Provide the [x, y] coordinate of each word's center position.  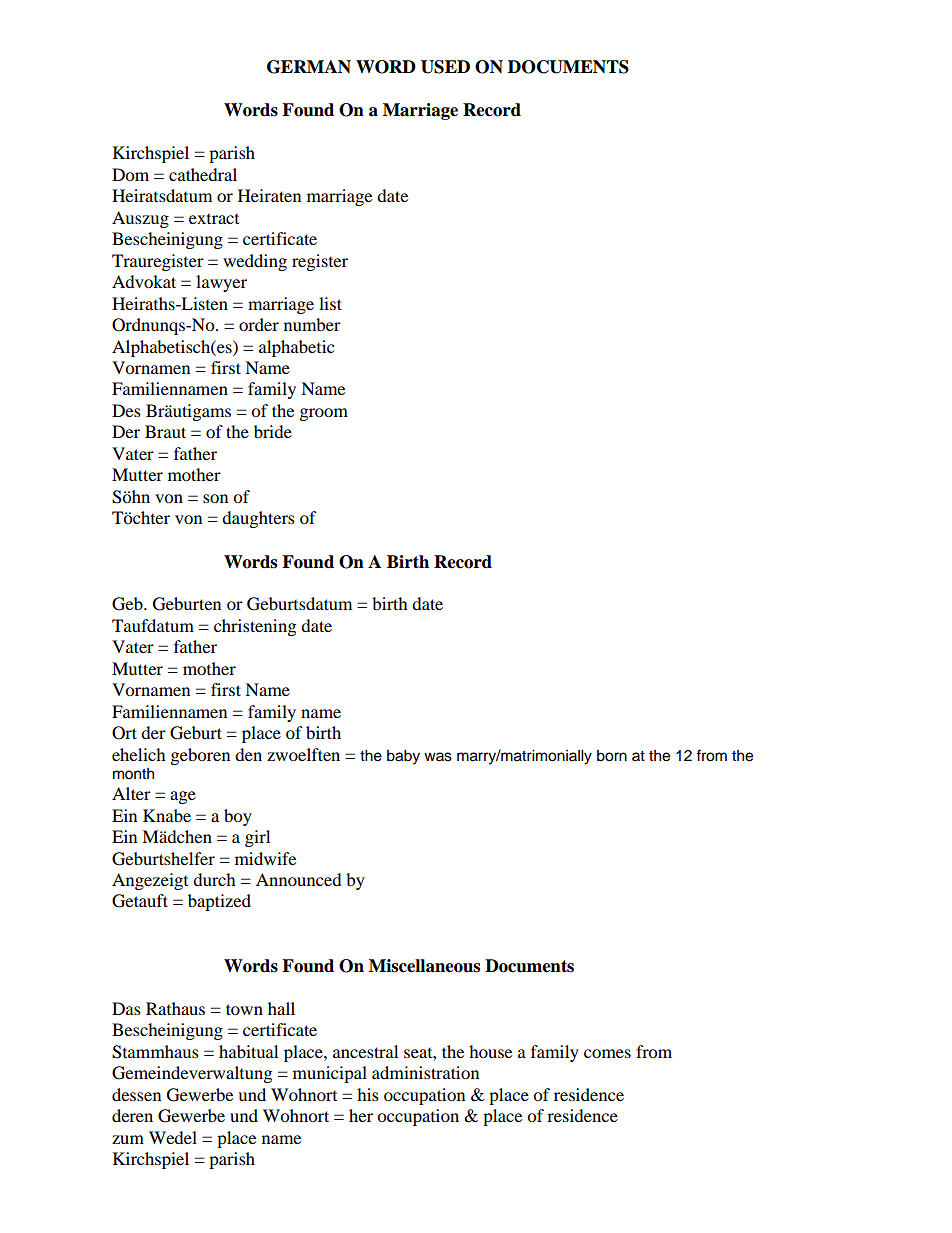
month [133, 774]
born [612, 756]
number [312, 324]
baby [403, 757]
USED [445, 67]
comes [607, 1053]
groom [324, 414]
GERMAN [309, 67]
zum [128, 1139]
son [215, 498]
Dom [130, 174]
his [368, 1094]
